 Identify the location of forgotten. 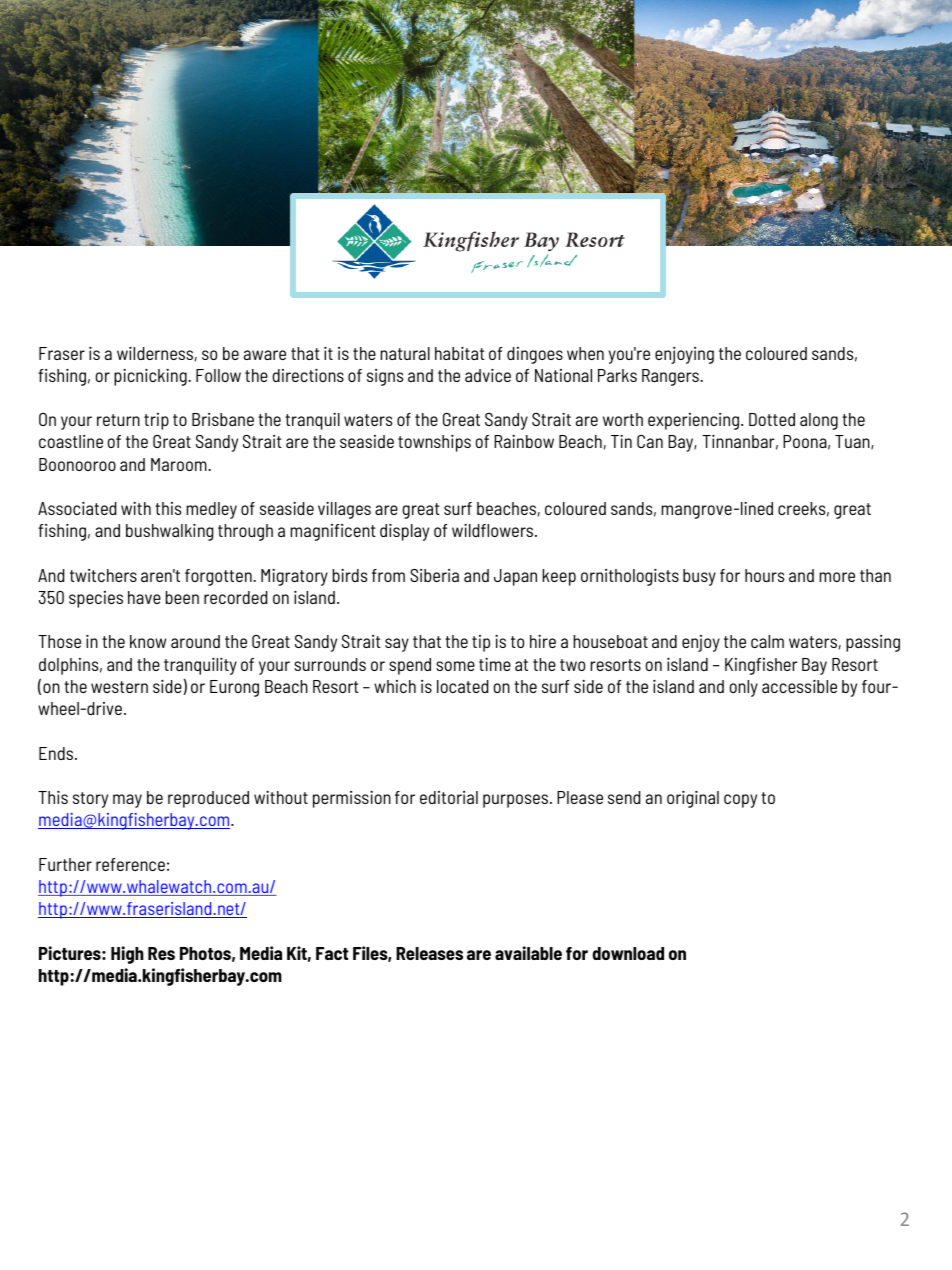
(219, 577).
